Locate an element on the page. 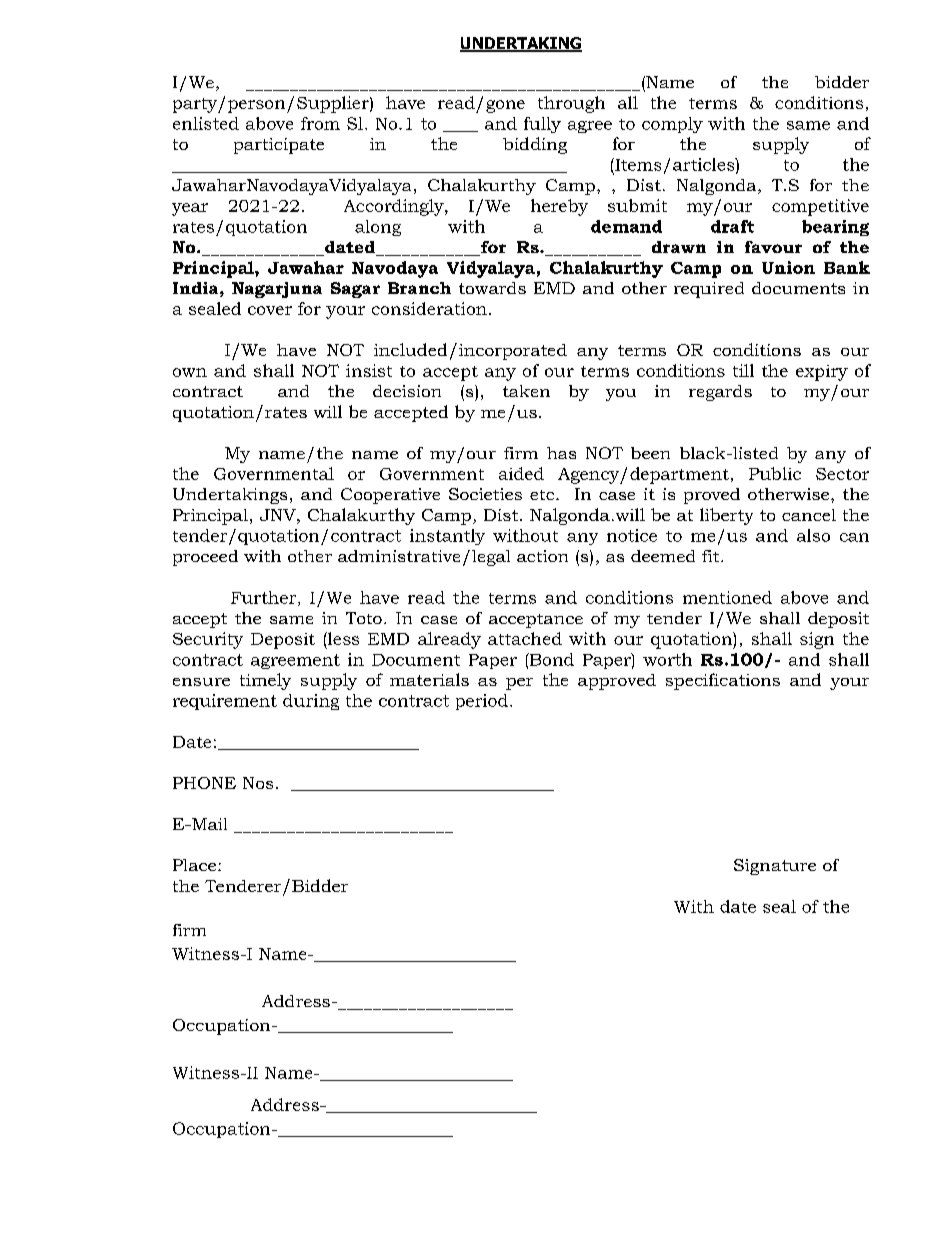  aided is located at coordinates (521, 473).
